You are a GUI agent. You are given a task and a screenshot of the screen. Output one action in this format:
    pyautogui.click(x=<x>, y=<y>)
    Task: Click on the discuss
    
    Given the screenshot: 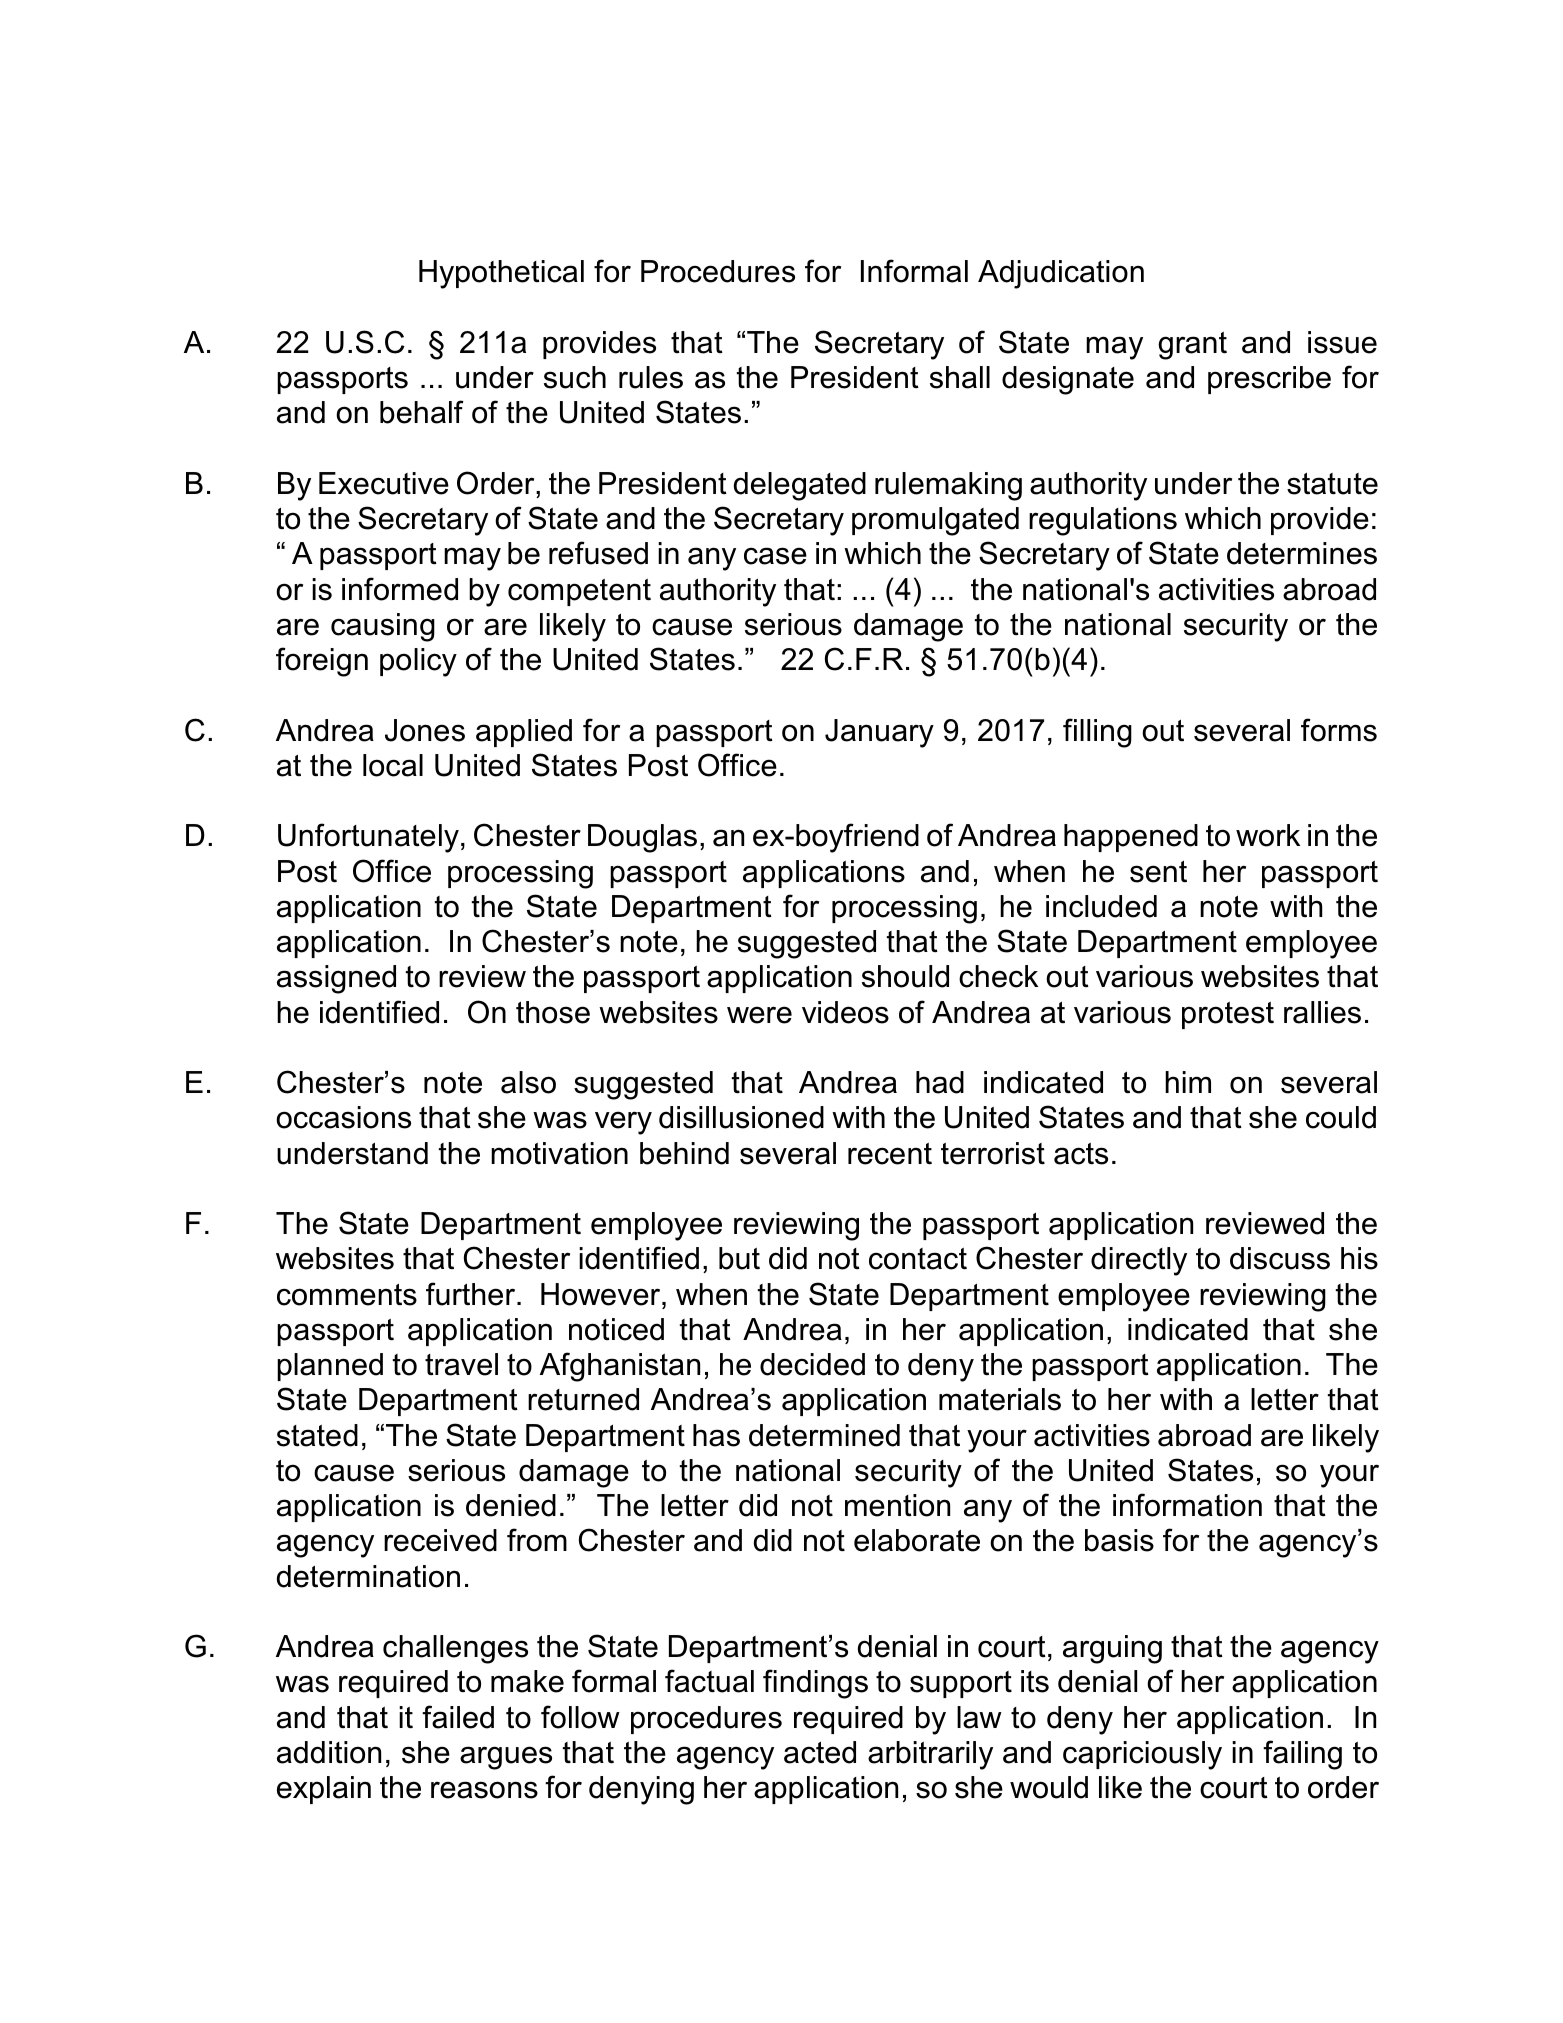 What is the action you would take?
    pyautogui.click(x=1280, y=1258)
